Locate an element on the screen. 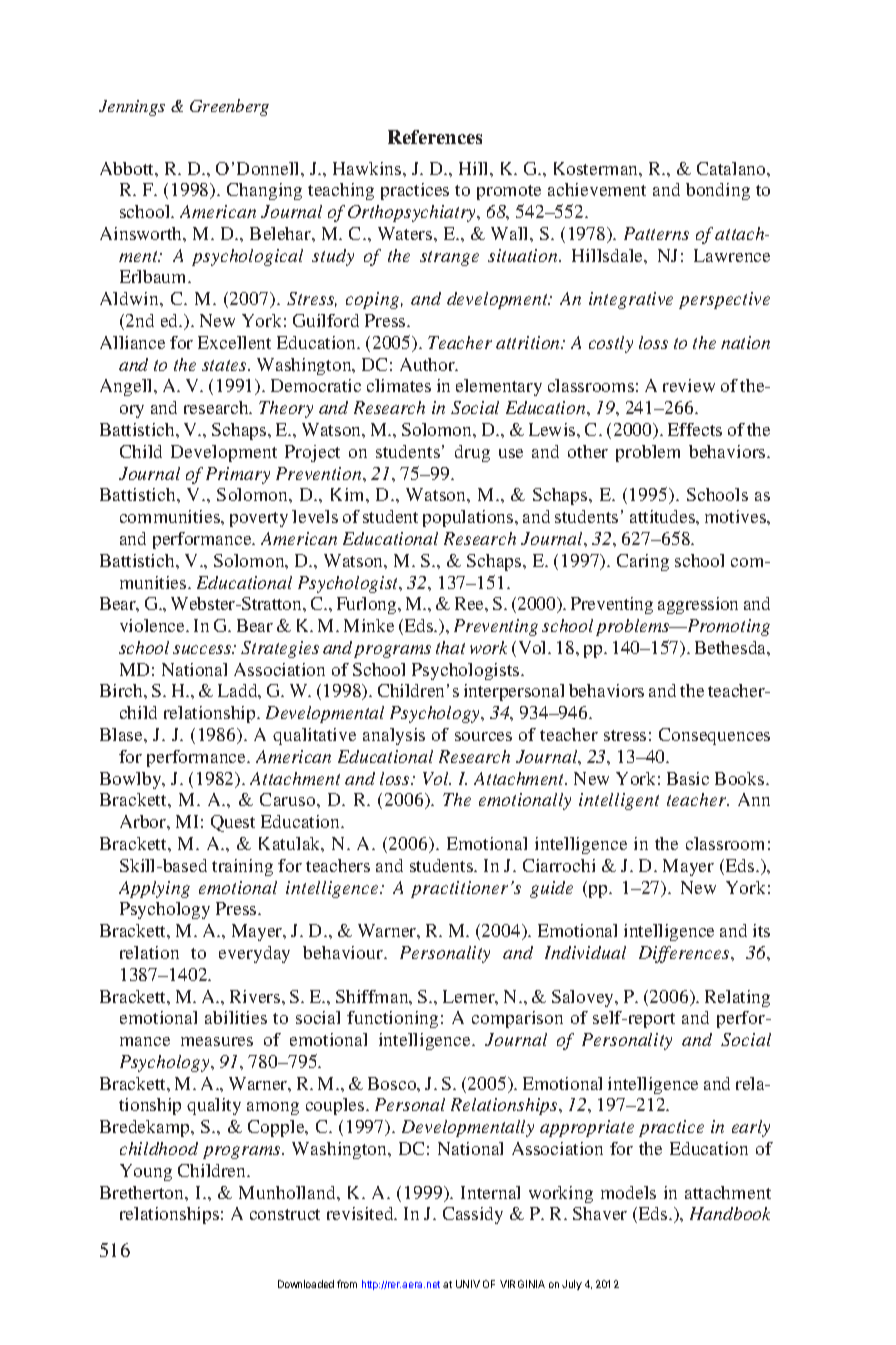  construct is located at coordinates (285, 1214).
